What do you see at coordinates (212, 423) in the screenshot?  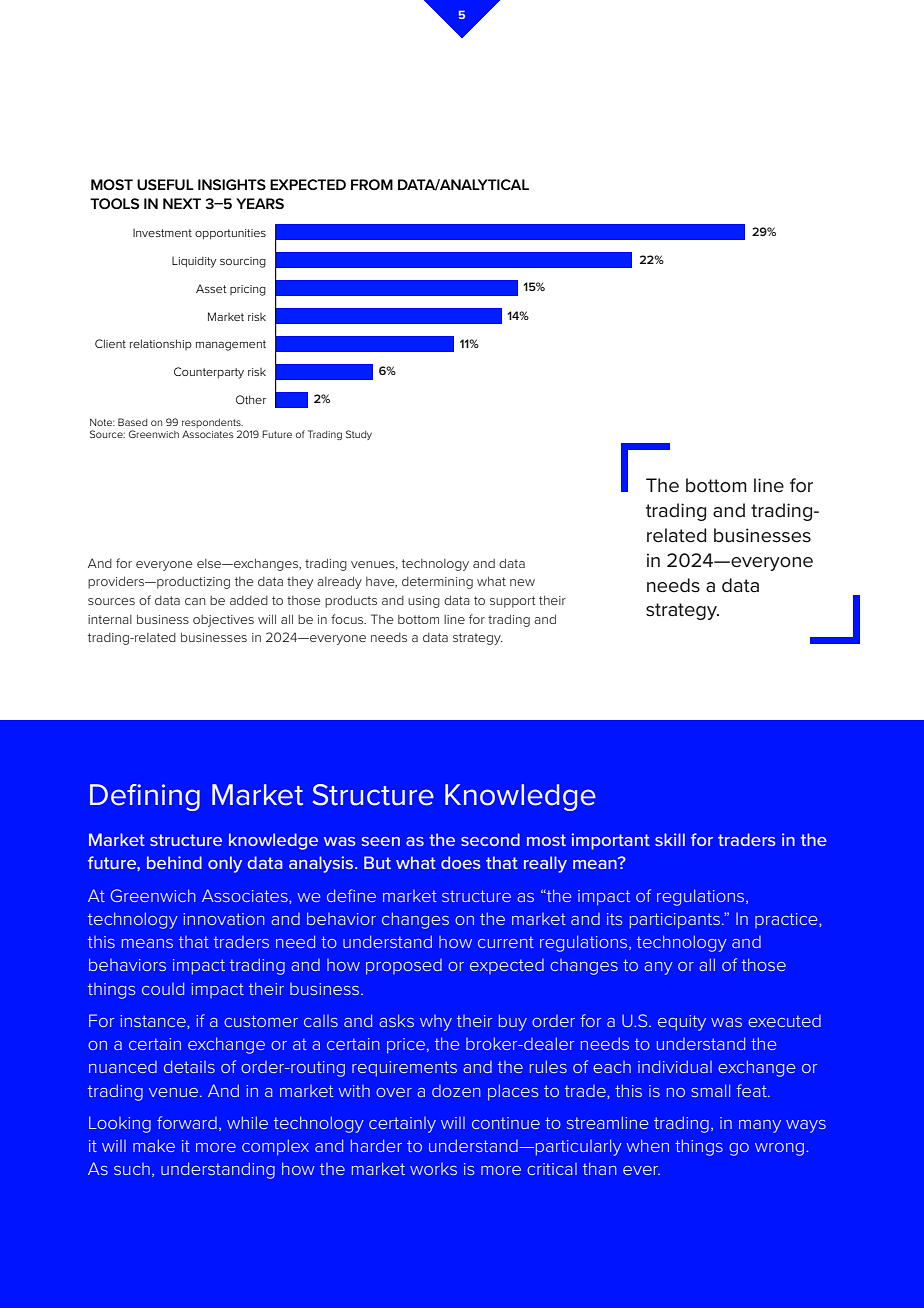 I see `respondents` at bounding box center [212, 423].
